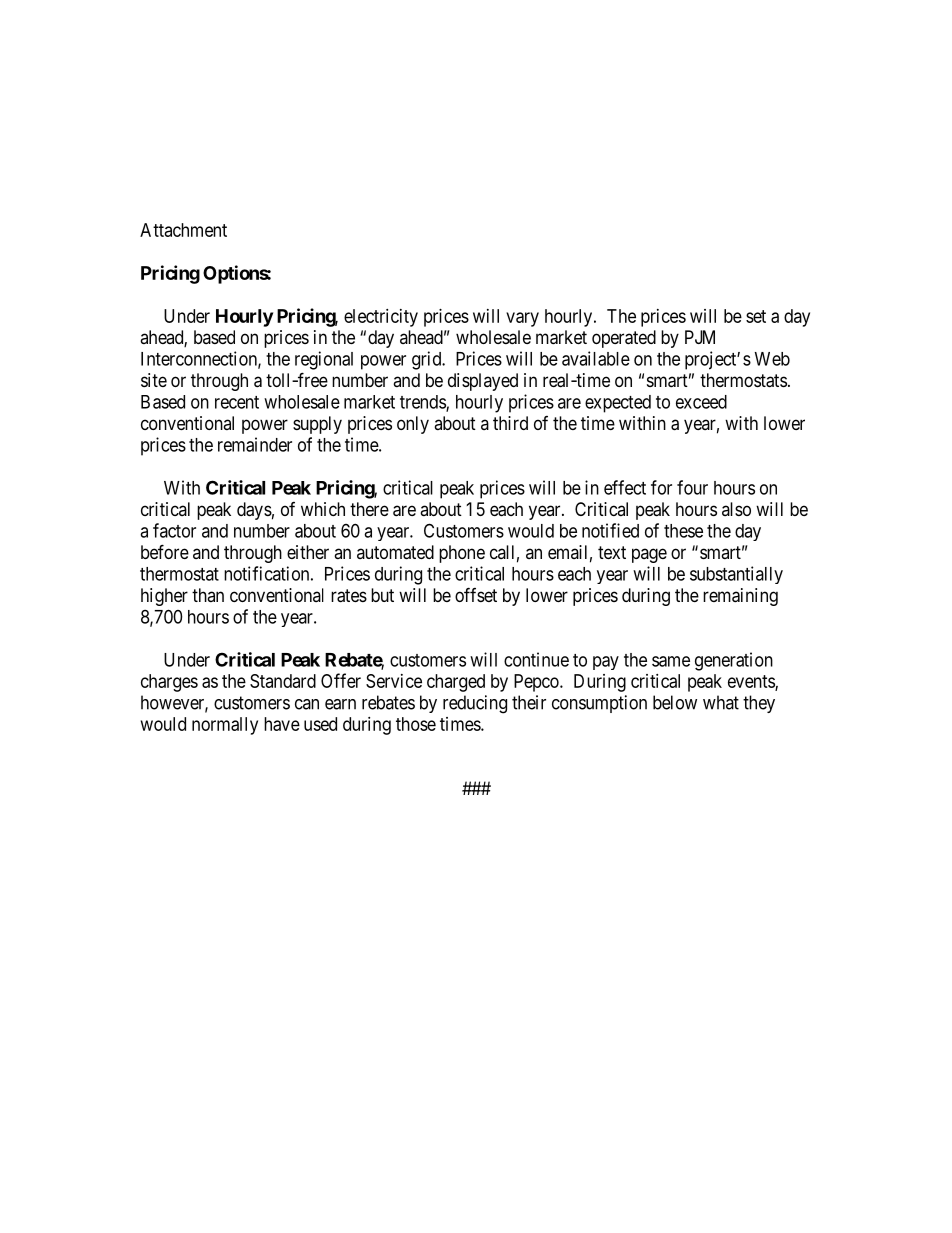 Image resolution: width=952 pixels, height=1233 pixels. I want to click on offset, so click(476, 594).
